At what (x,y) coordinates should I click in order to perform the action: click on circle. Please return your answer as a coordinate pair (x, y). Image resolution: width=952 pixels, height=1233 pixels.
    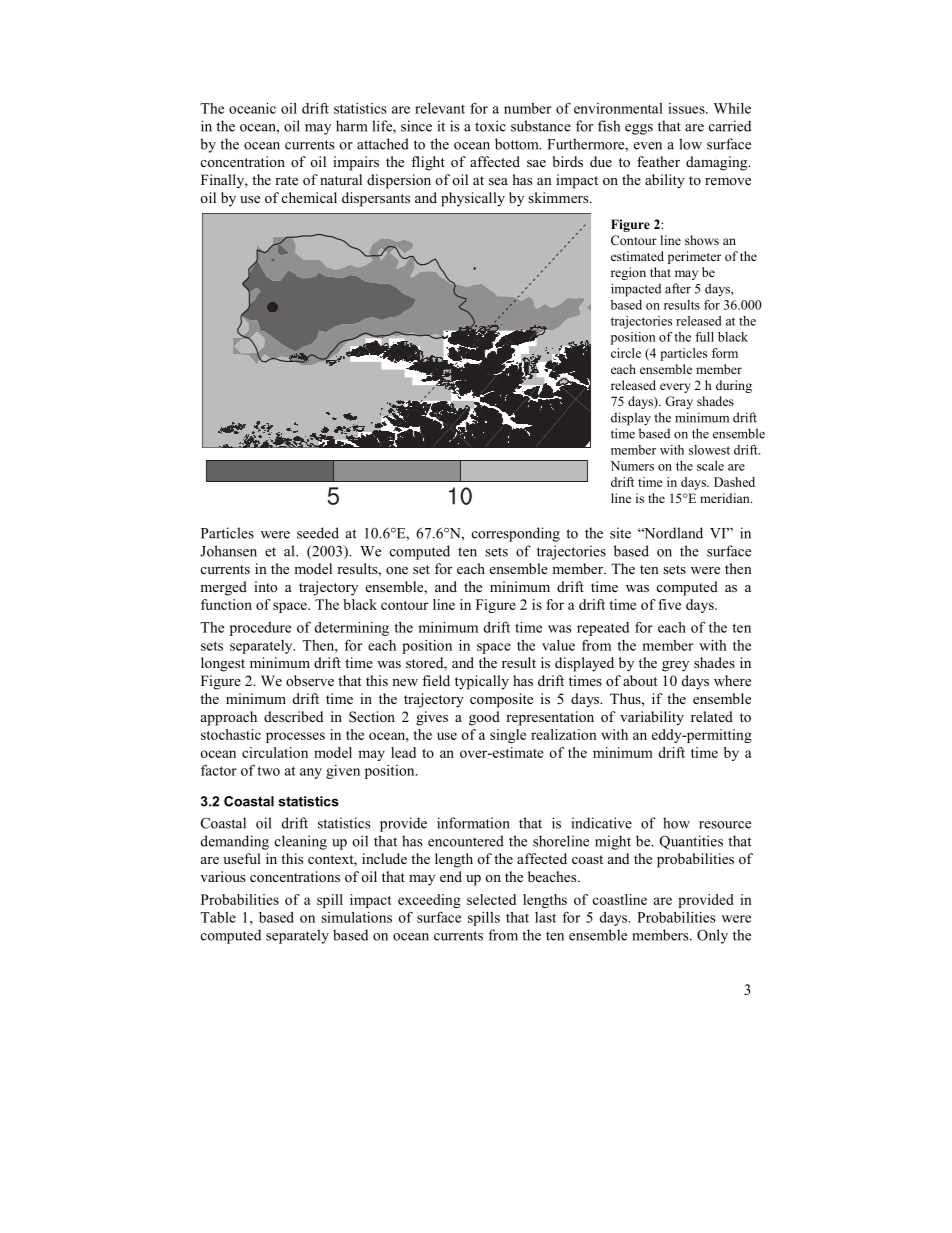
    Looking at the image, I should click on (626, 353).
